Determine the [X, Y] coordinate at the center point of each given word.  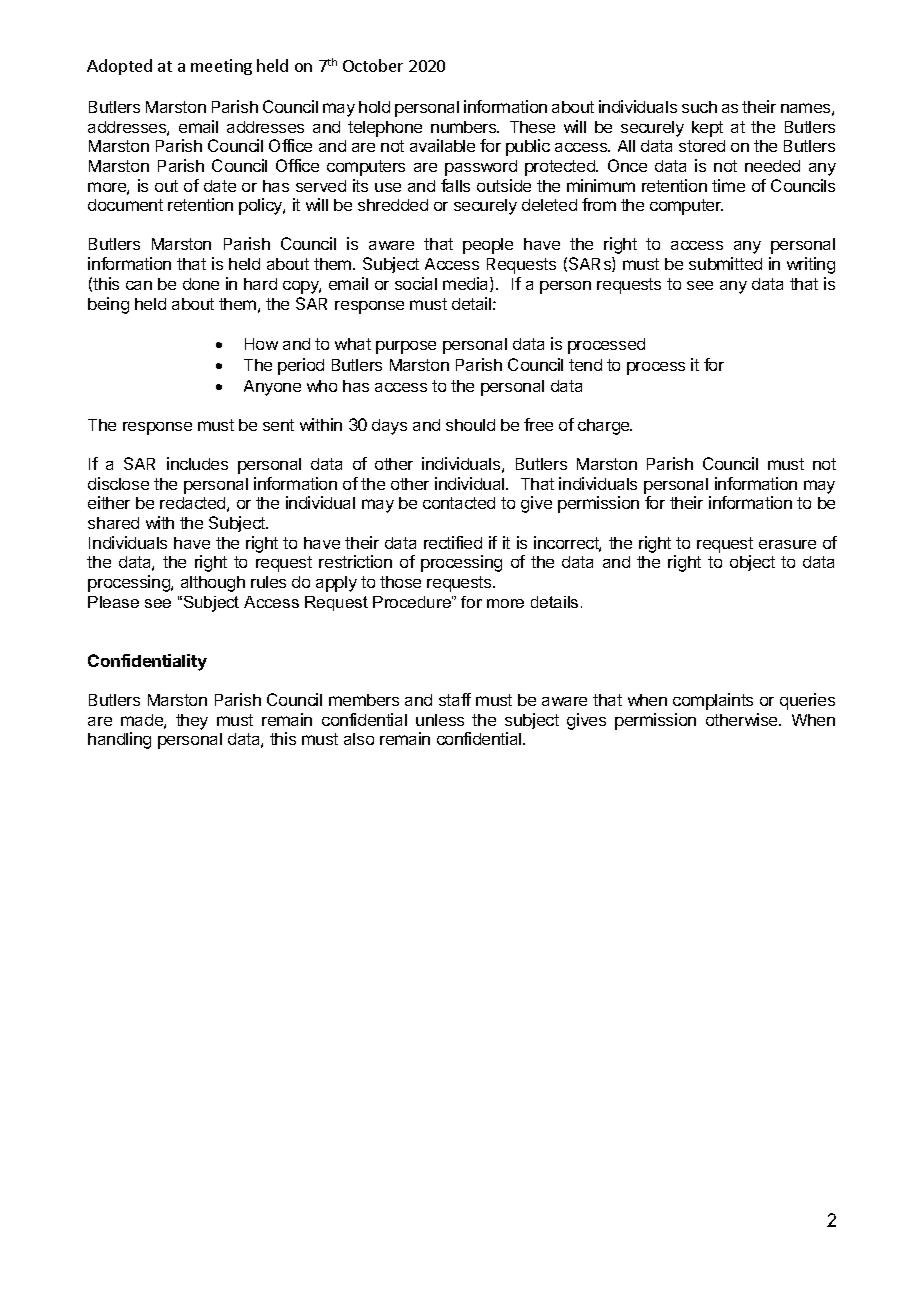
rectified [453, 542]
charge [605, 427]
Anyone [272, 388]
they [192, 722]
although [213, 584]
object [752, 563]
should [470, 425]
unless [440, 720]
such [699, 107]
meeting [221, 67]
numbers [465, 127]
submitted [725, 263]
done [201, 284]
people [488, 246]
